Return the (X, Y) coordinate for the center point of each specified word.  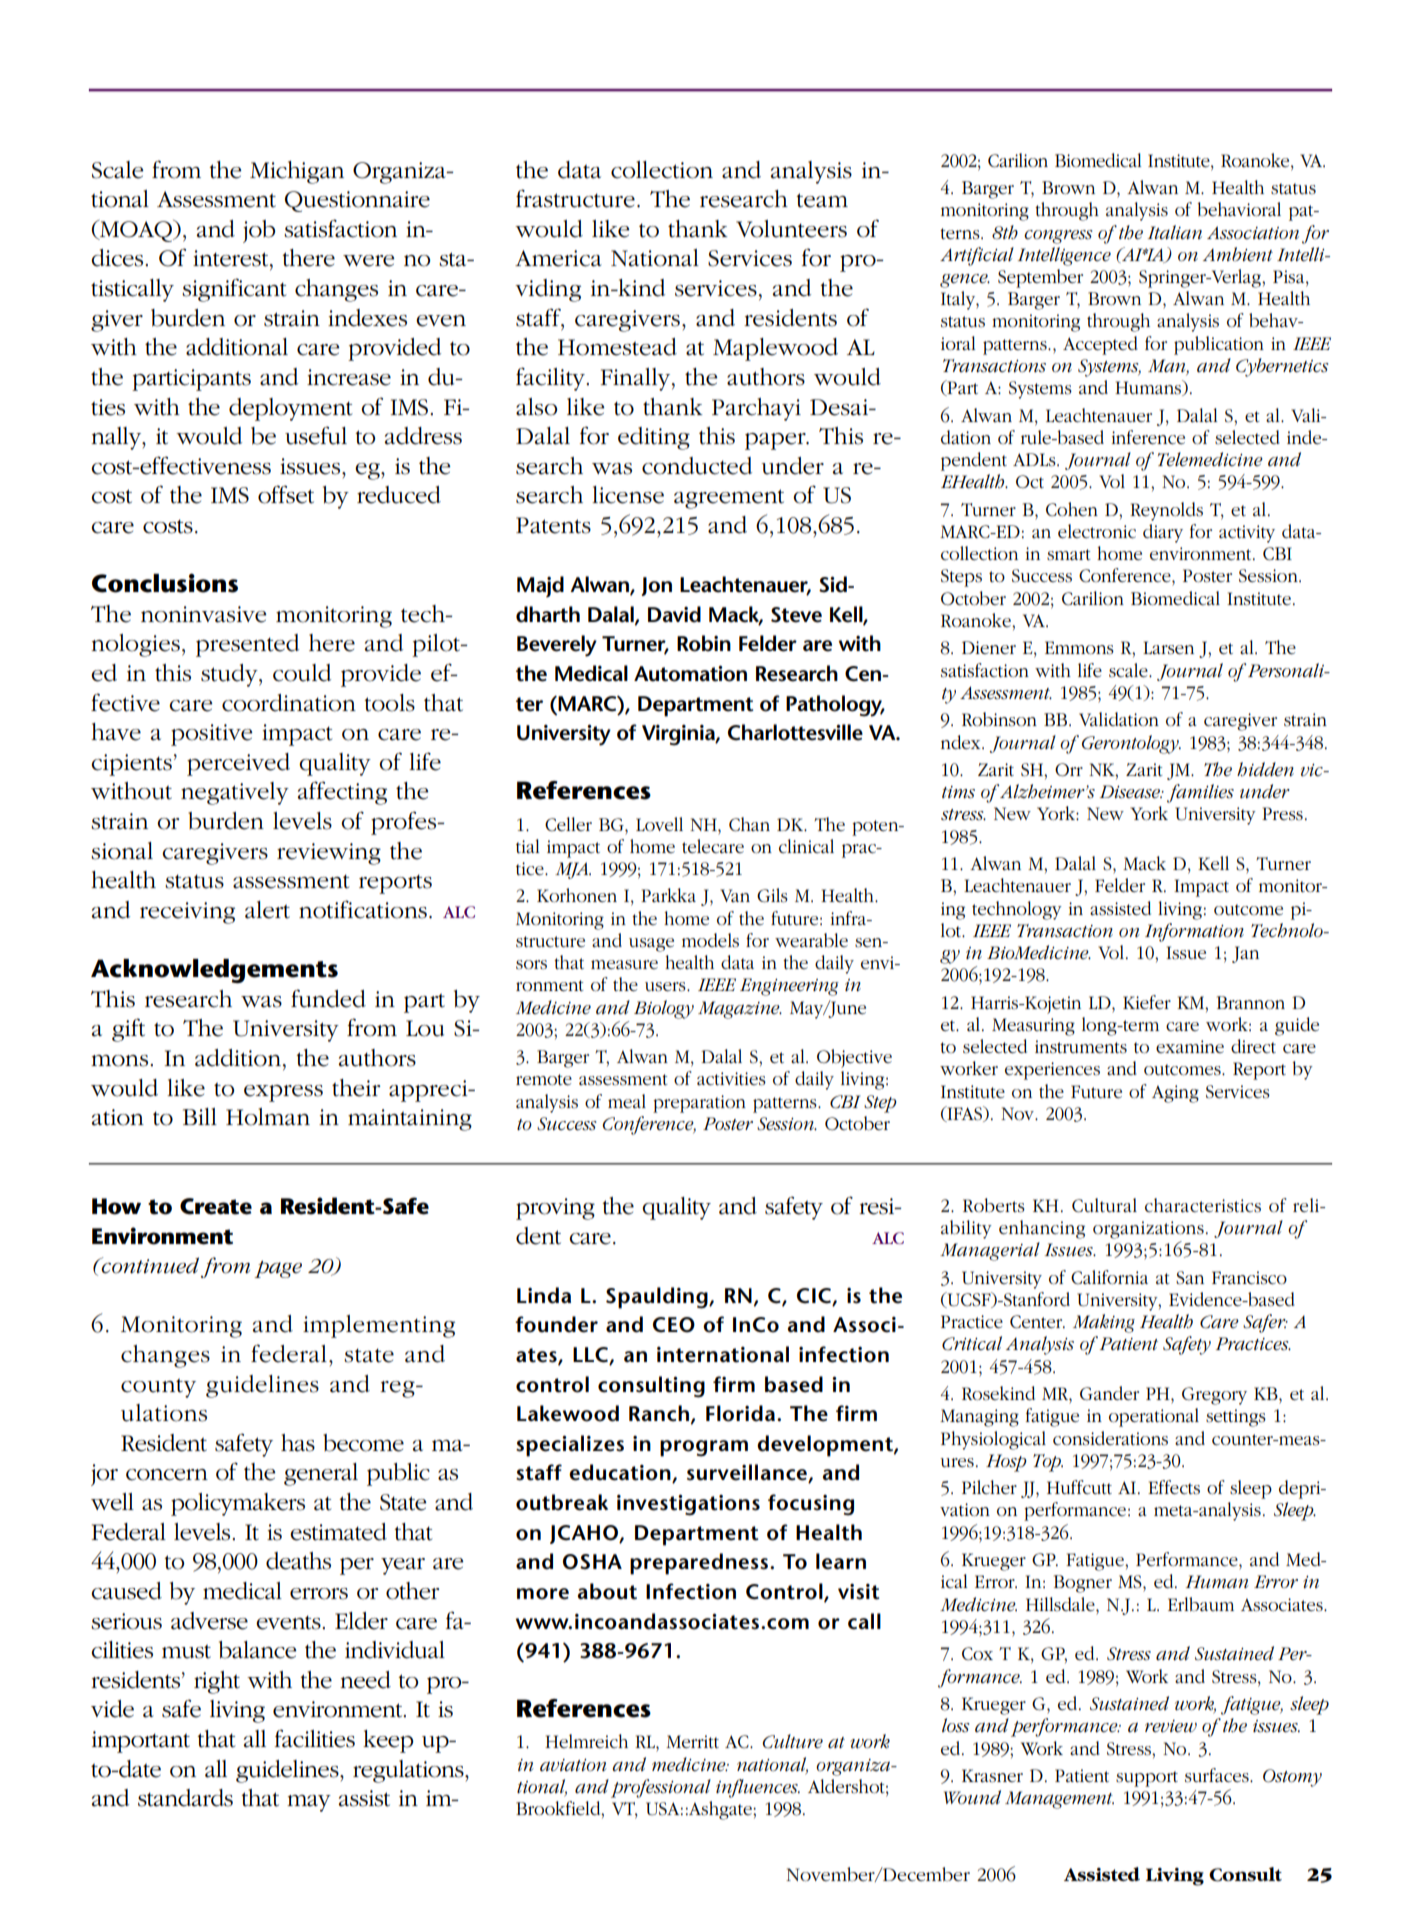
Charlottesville (795, 732)
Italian (1175, 232)
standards (185, 1798)
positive (212, 735)
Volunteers (791, 229)
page (278, 1269)
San (1190, 1278)
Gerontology (1131, 744)
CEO (674, 1325)
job (259, 231)
